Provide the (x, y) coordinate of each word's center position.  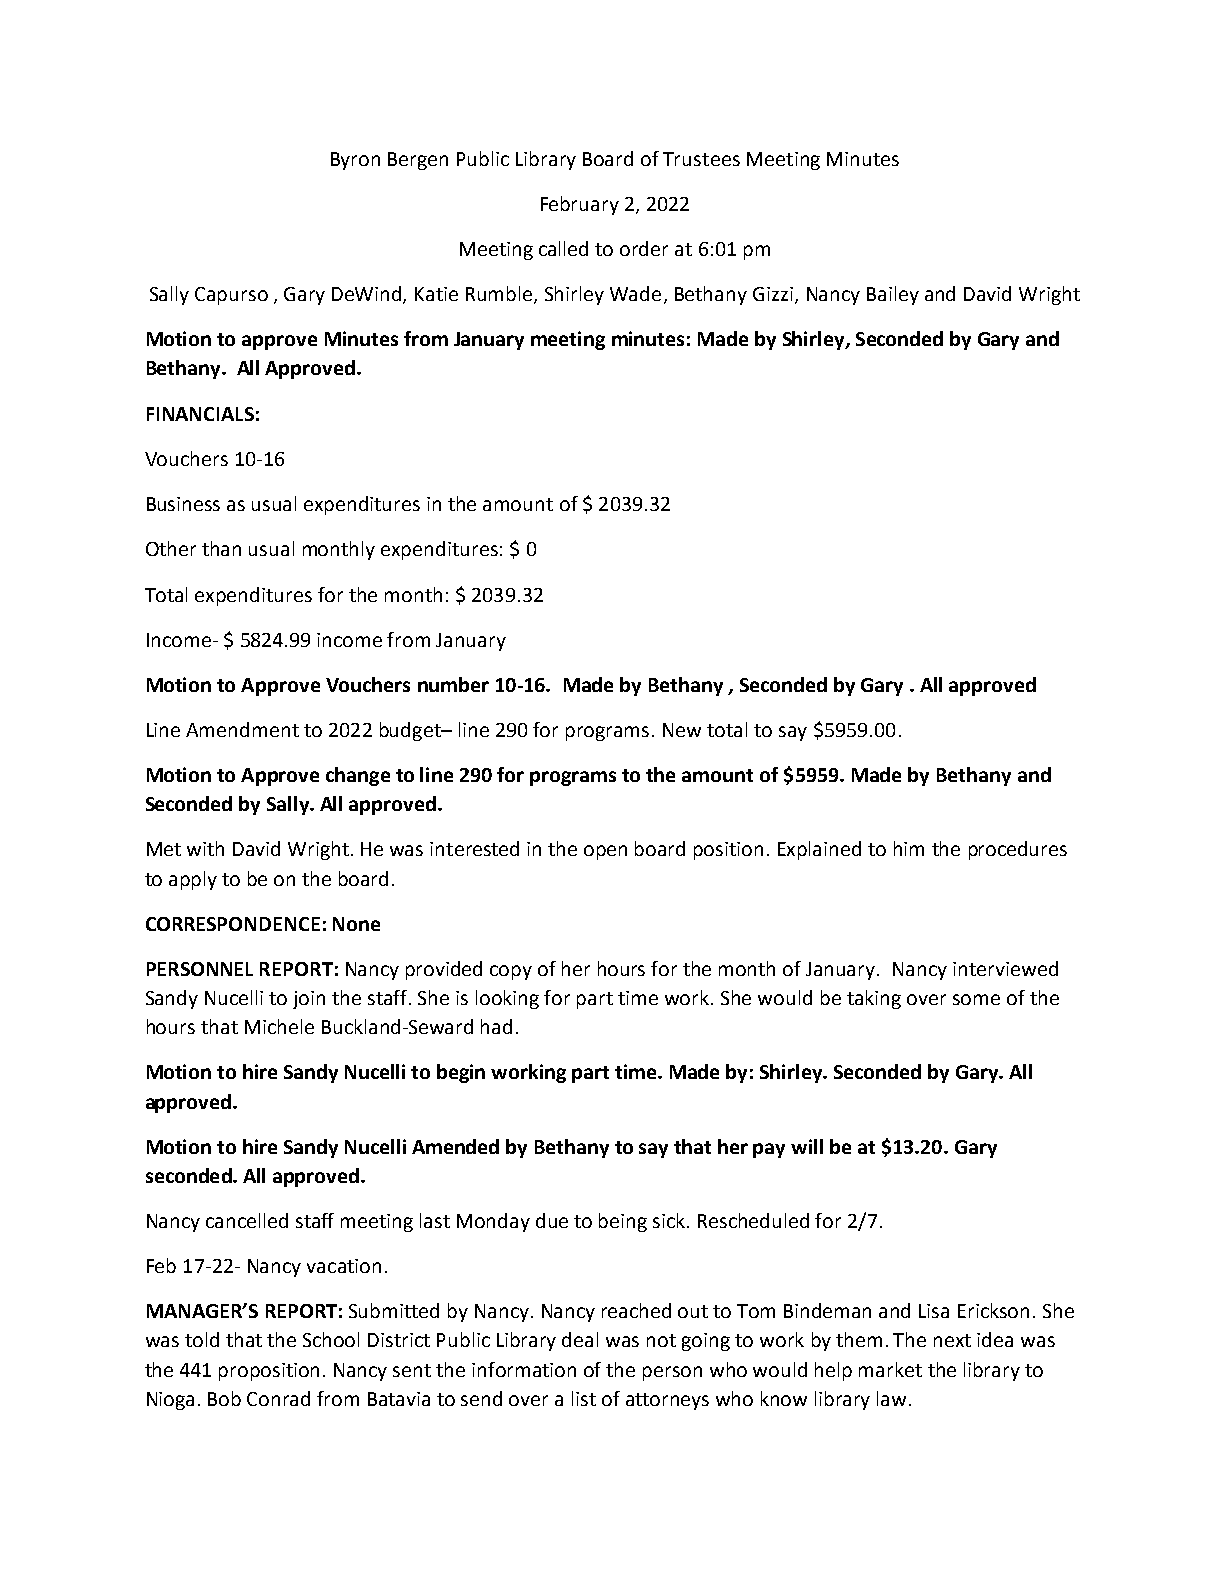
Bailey (893, 295)
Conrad (278, 1398)
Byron (355, 161)
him (909, 848)
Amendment (242, 729)
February (580, 205)
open (605, 852)
